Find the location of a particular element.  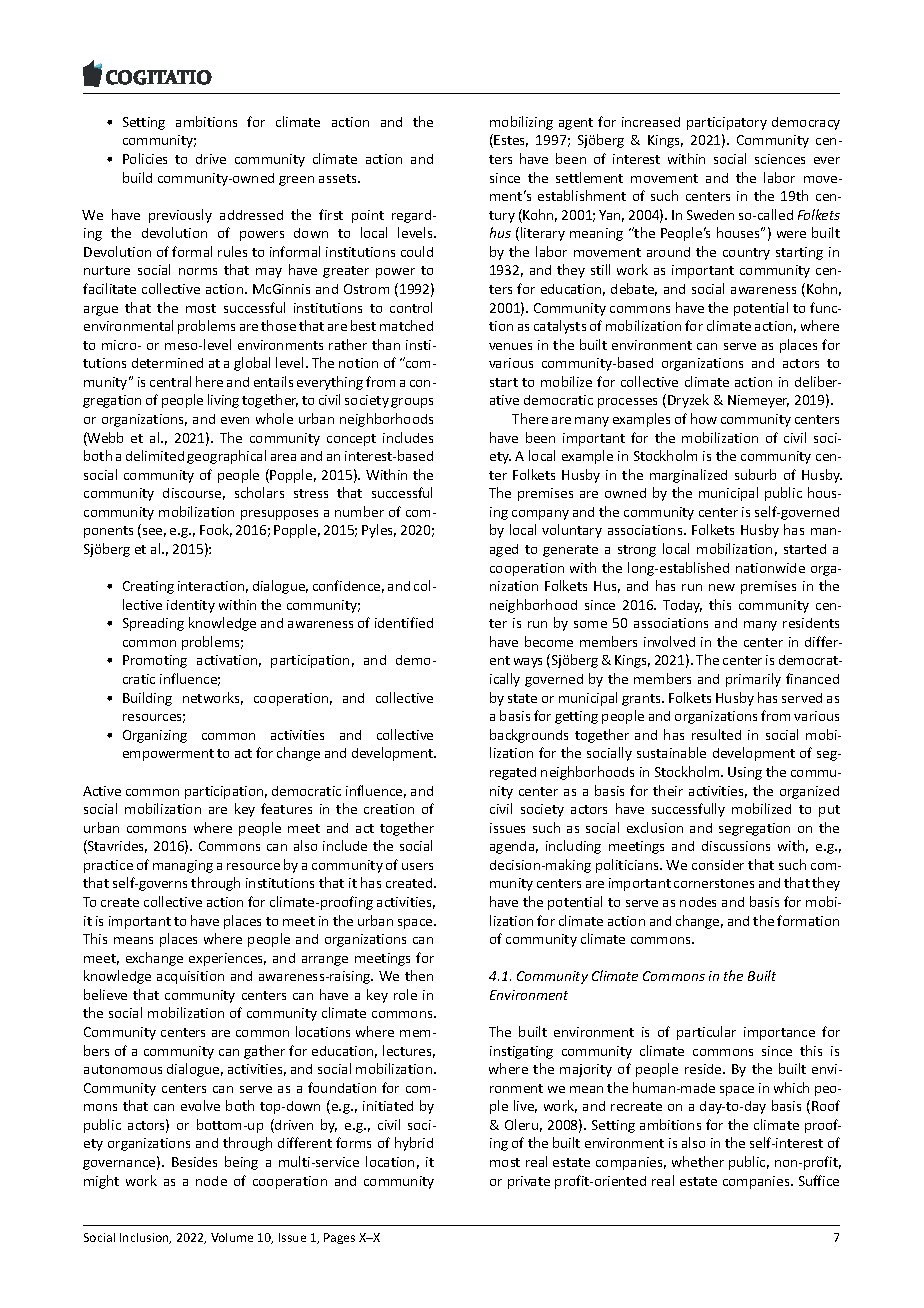

ways is located at coordinates (528, 663).
